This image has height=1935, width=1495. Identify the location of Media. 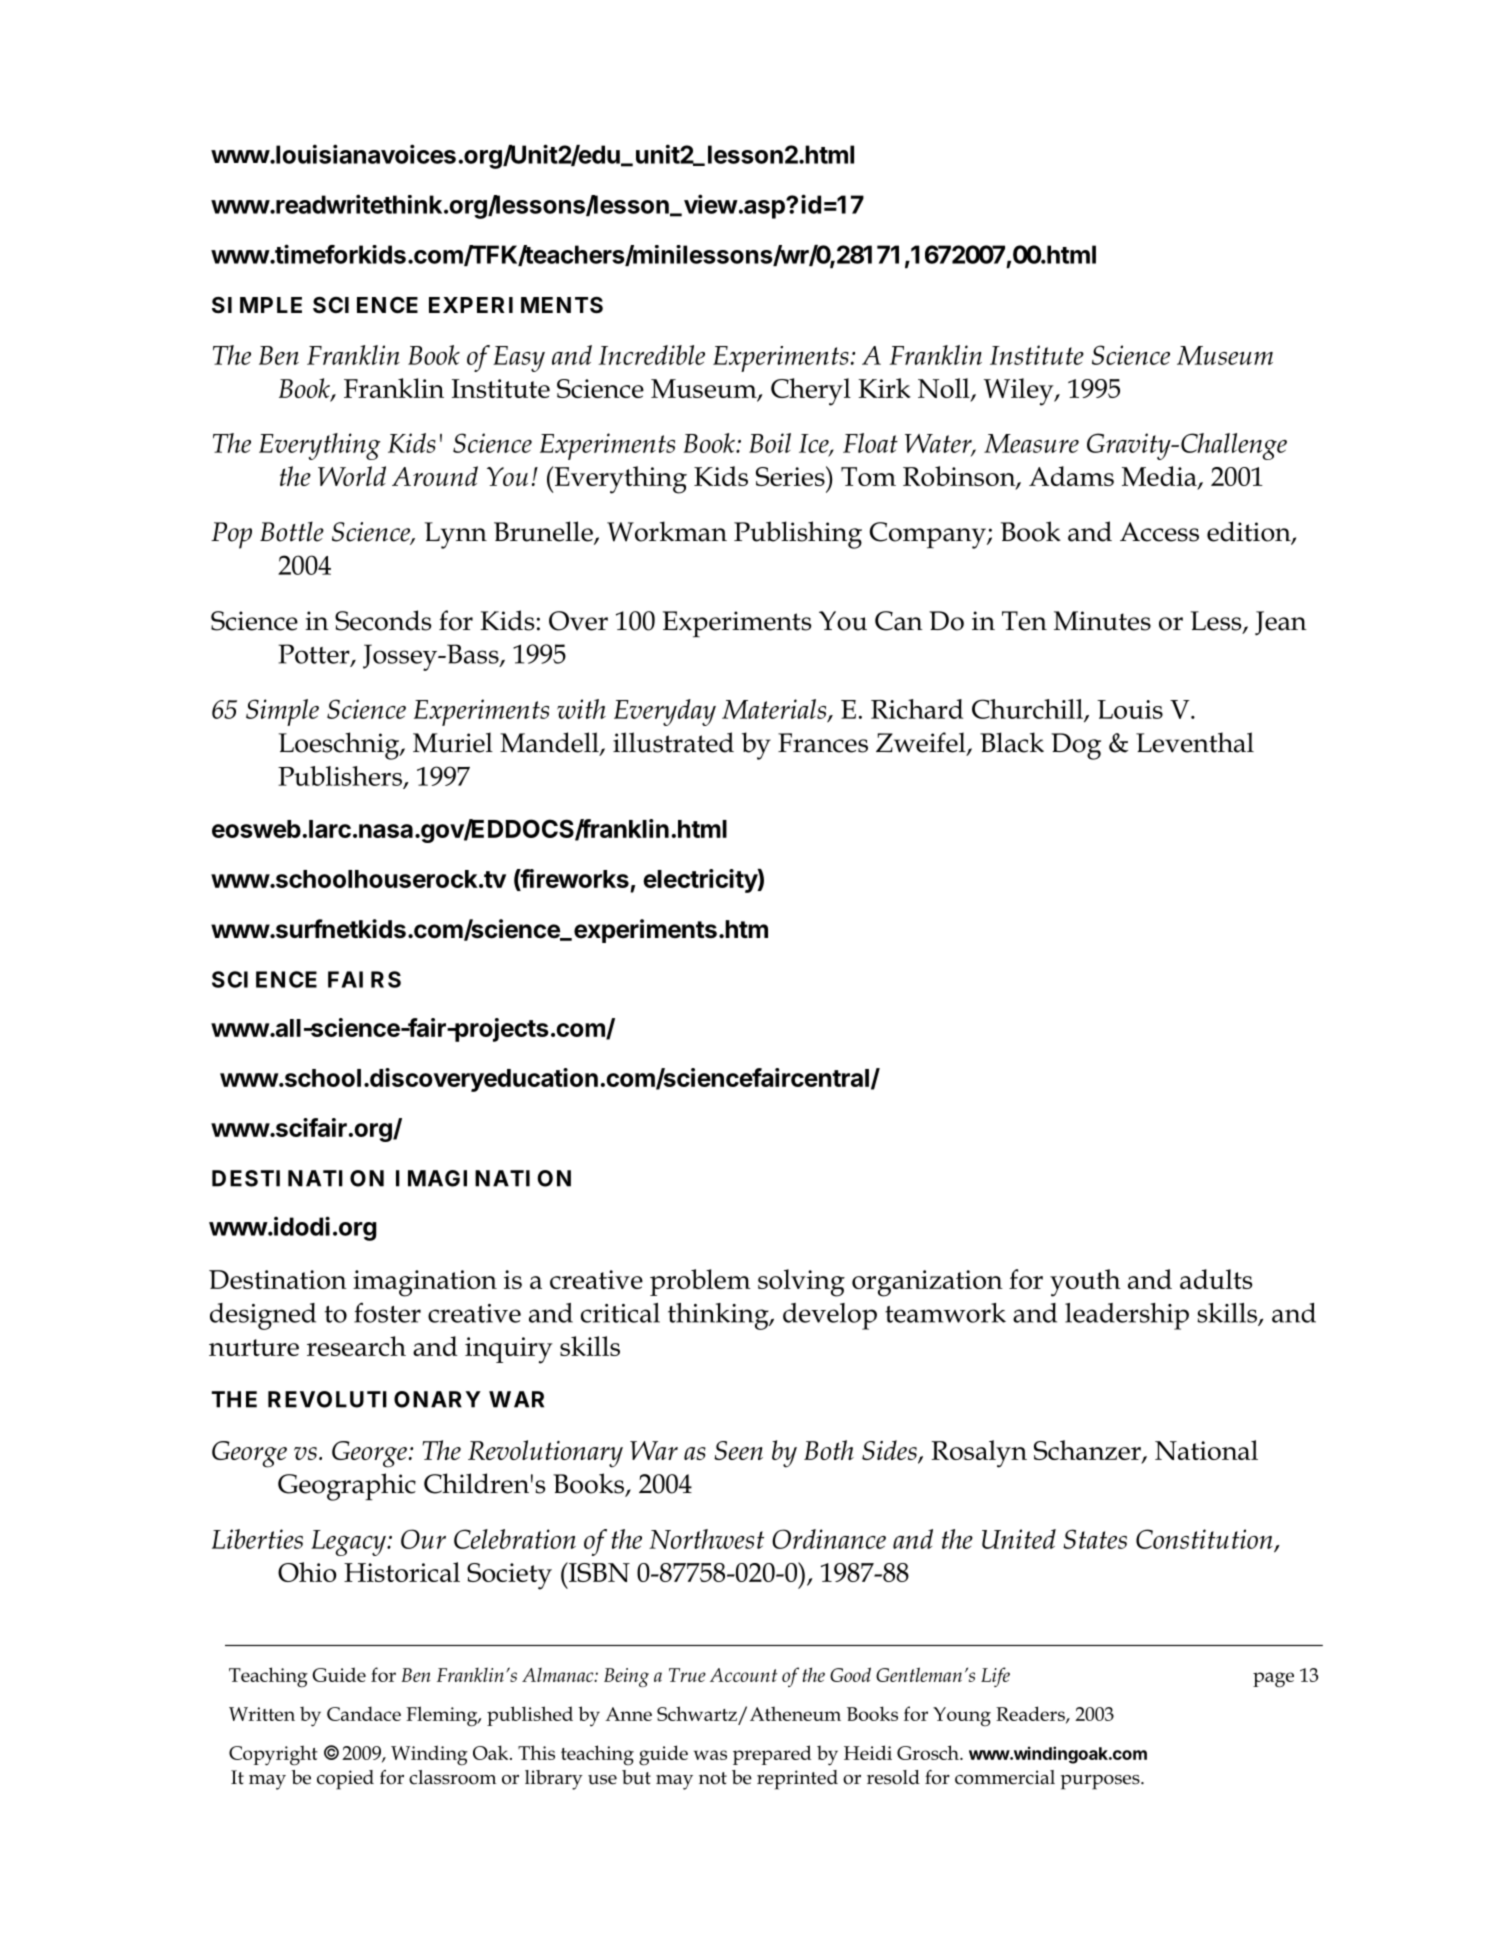
(1160, 477).
